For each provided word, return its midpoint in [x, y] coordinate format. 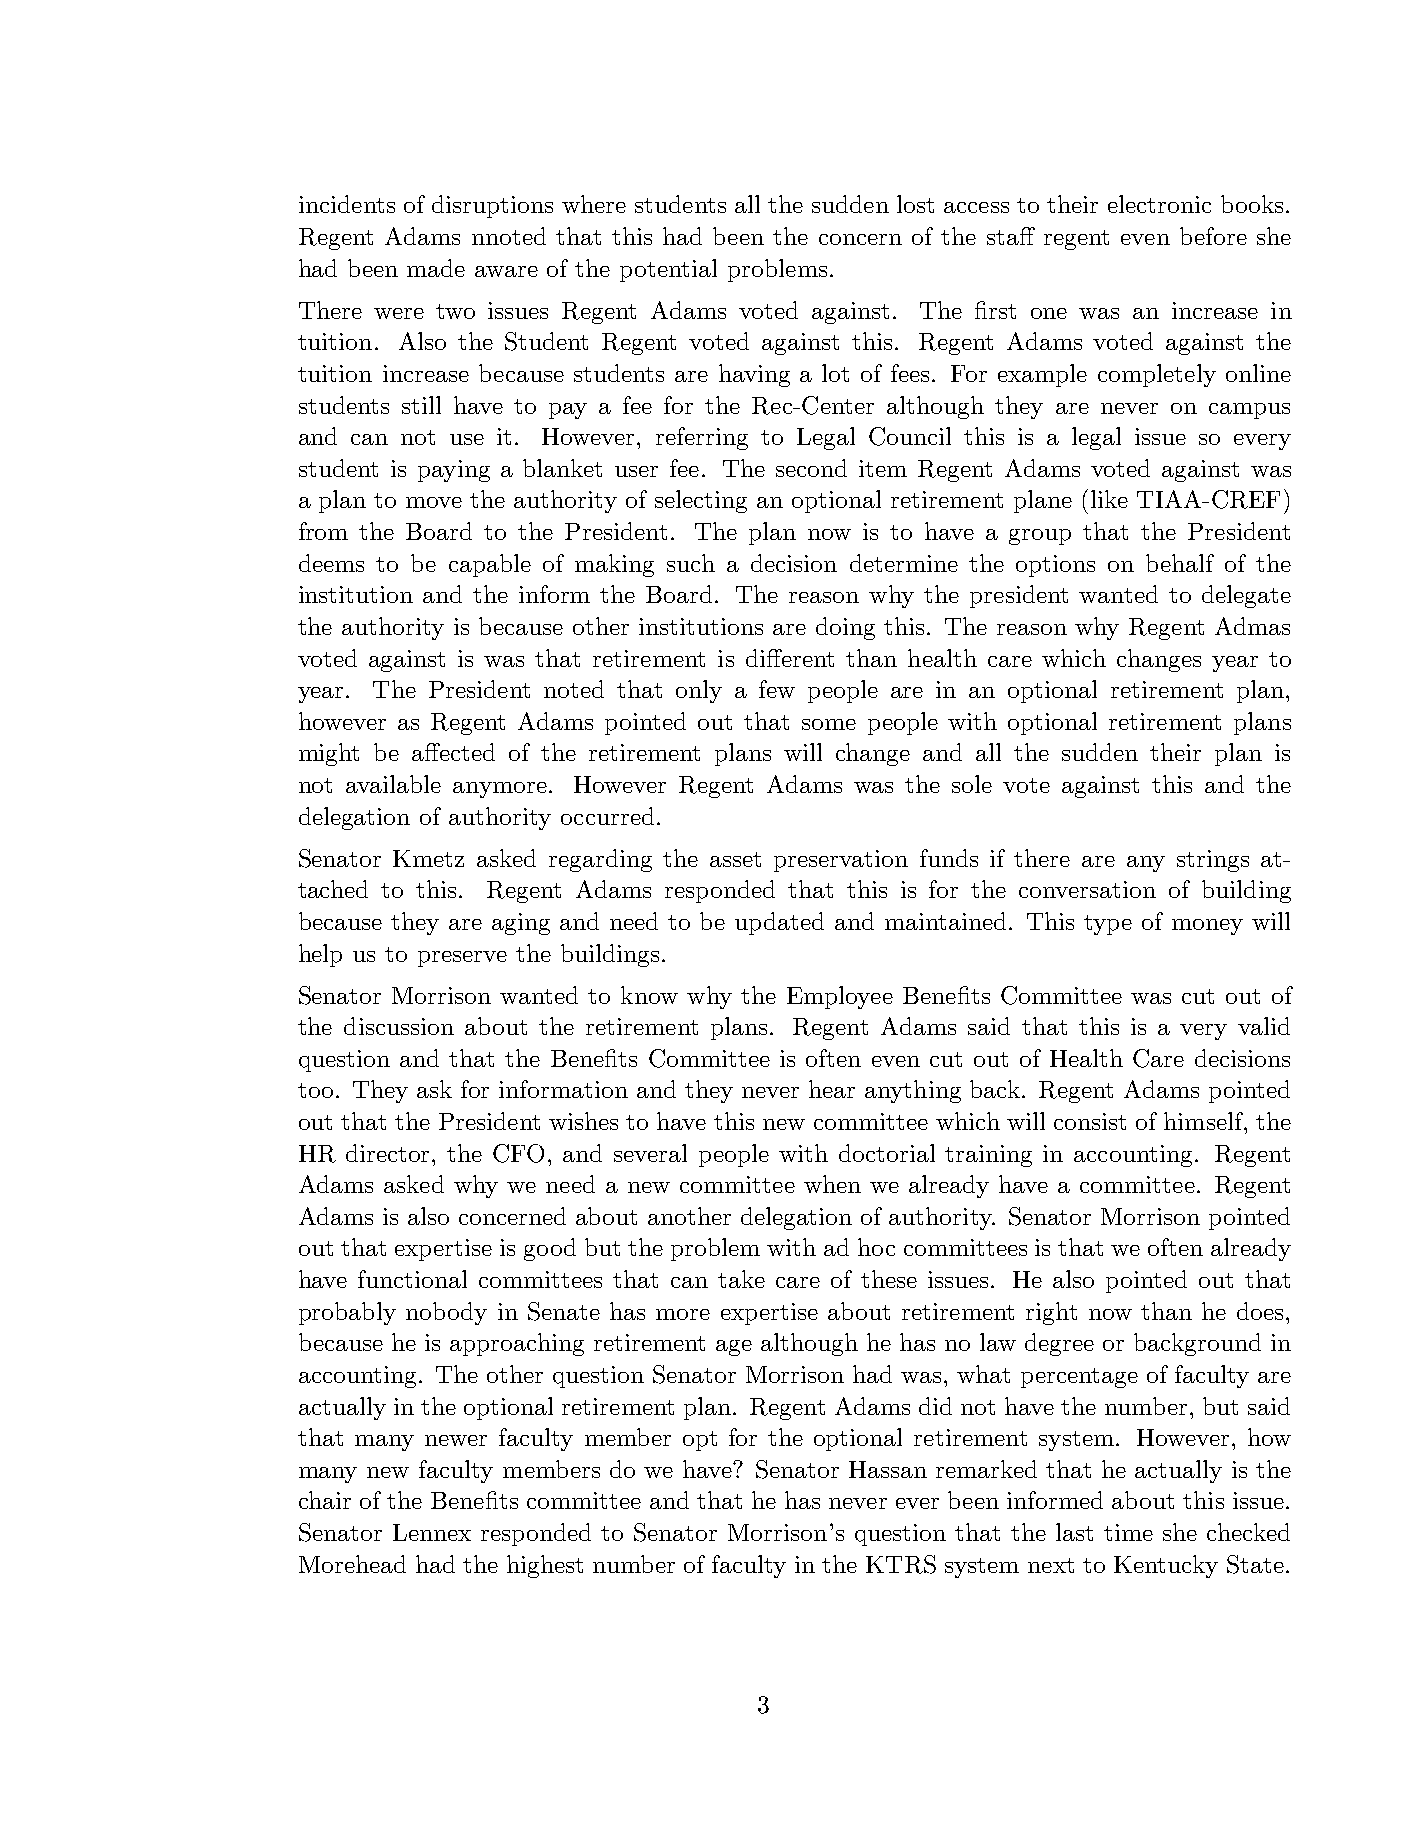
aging [521, 924]
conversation [1087, 889]
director [389, 1153]
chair [325, 1500]
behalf [1180, 563]
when [832, 1184]
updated [779, 923]
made [436, 268]
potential [668, 270]
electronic [1159, 204]
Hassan [888, 1469]
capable [490, 565]
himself [1204, 1121]
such [691, 563]
